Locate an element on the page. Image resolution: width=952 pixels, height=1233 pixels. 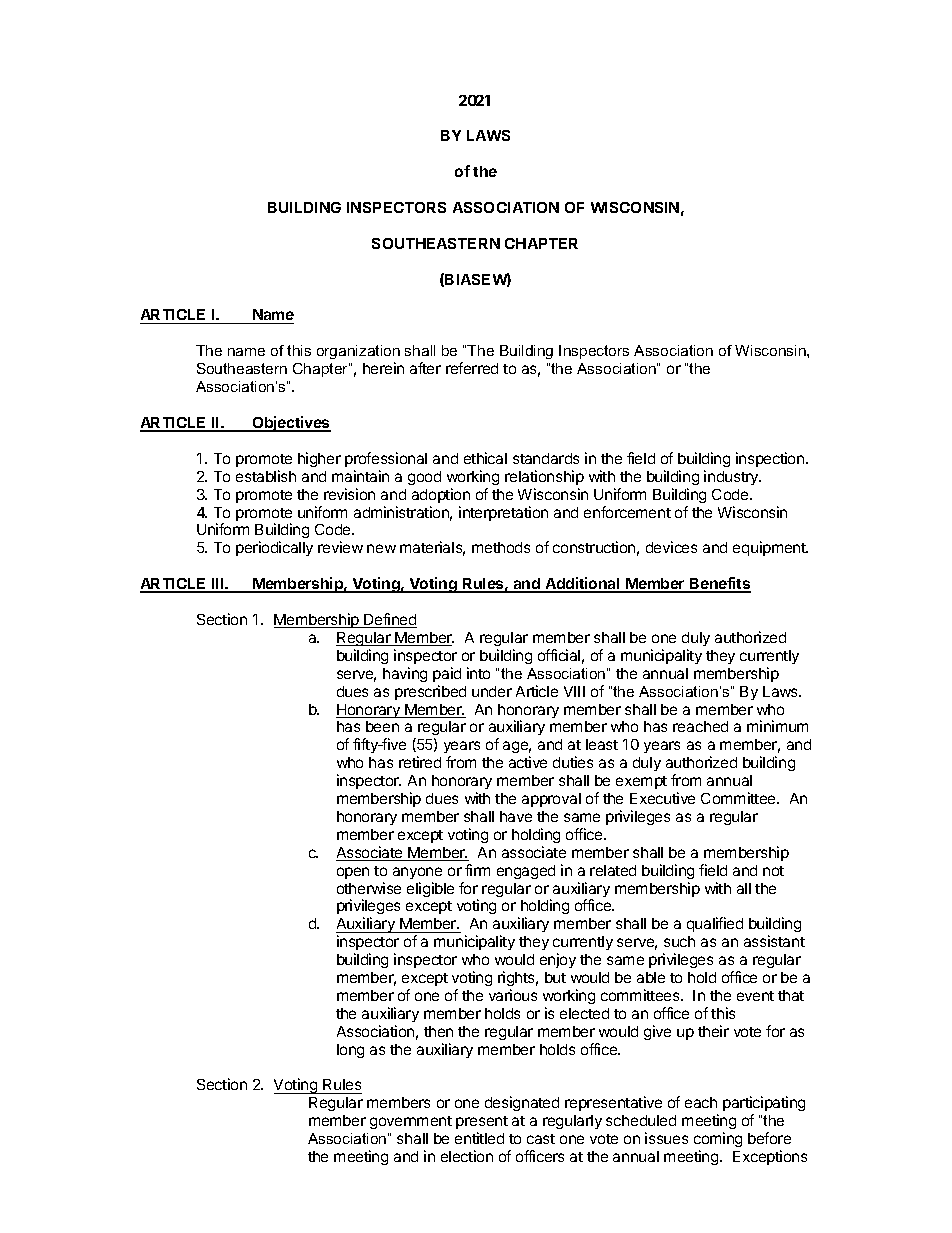
organization is located at coordinates (358, 354).
